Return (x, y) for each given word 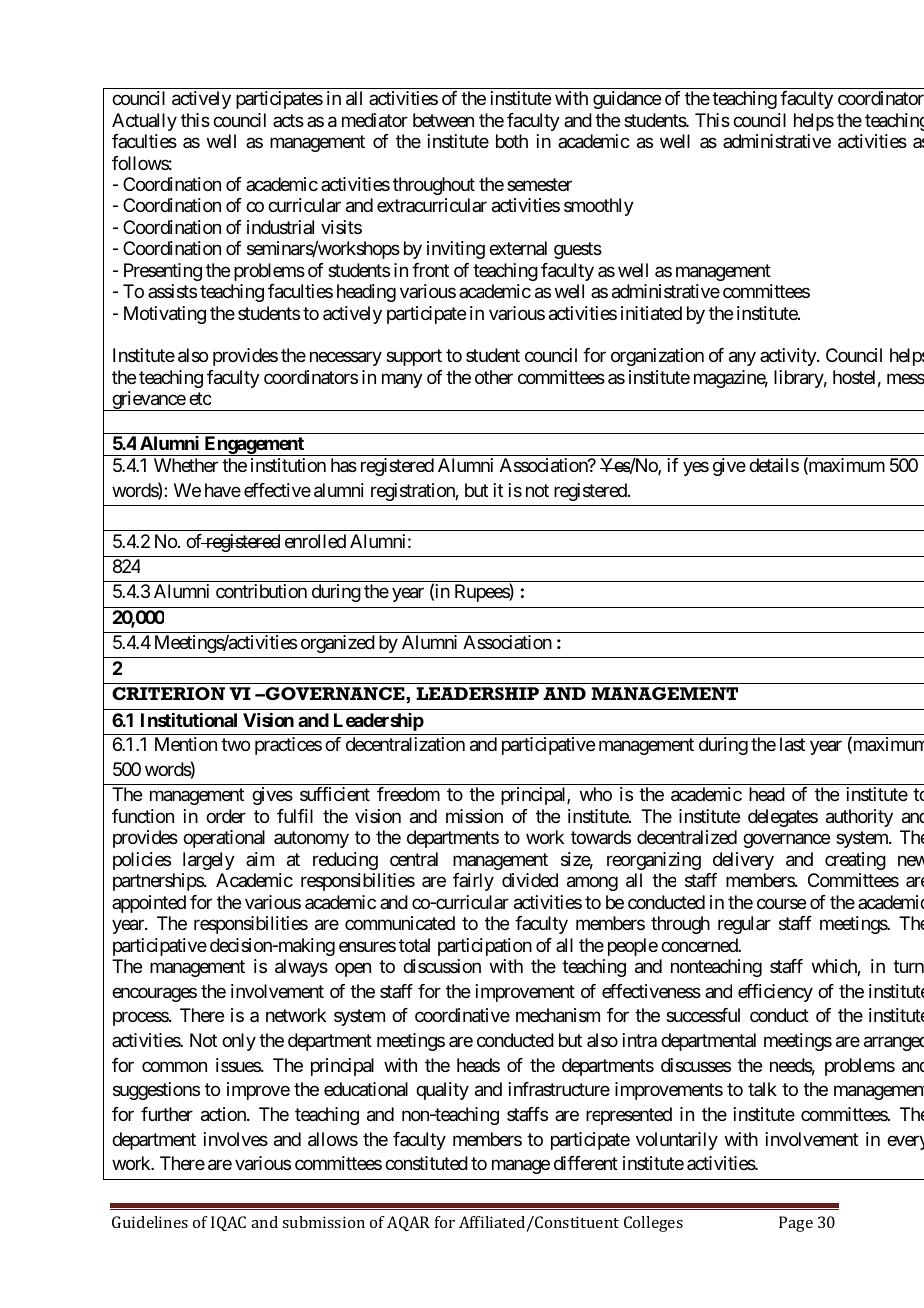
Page (796, 1224)
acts (288, 120)
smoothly (599, 207)
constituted (426, 1163)
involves (236, 1139)
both (512, 141)
